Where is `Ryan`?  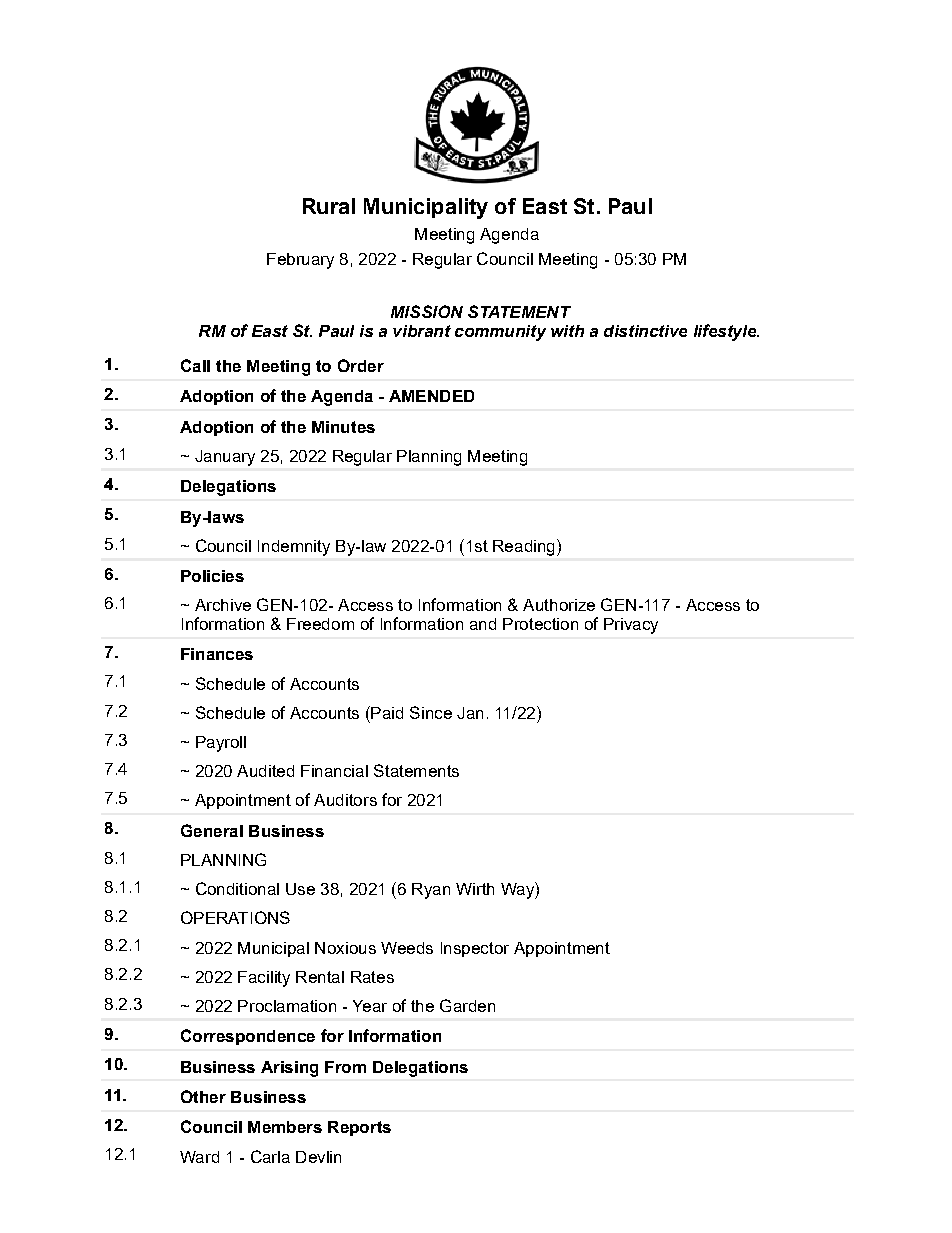 Ryan is located at coordinates (431, 891).
